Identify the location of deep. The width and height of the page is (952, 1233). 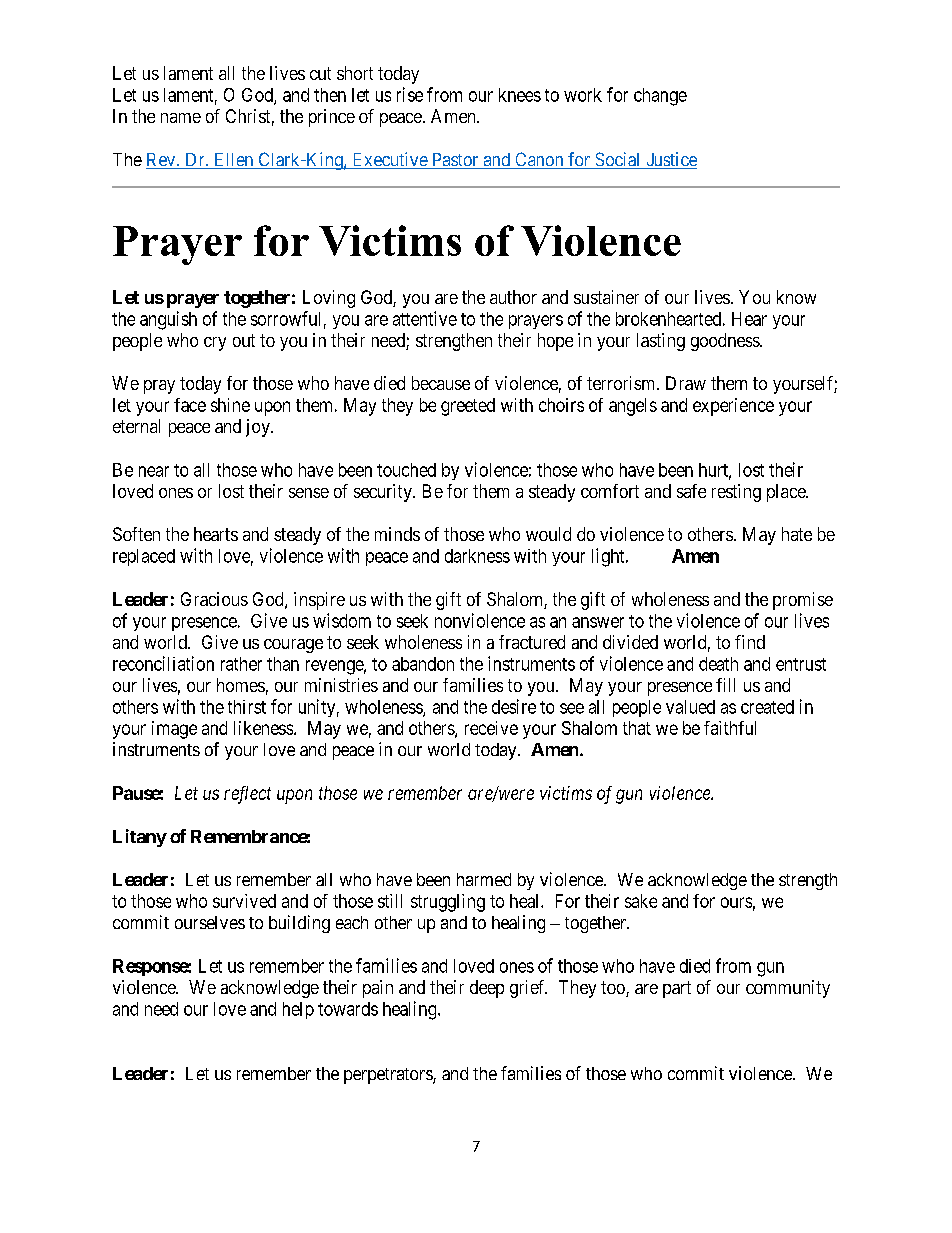
(487, 989).
